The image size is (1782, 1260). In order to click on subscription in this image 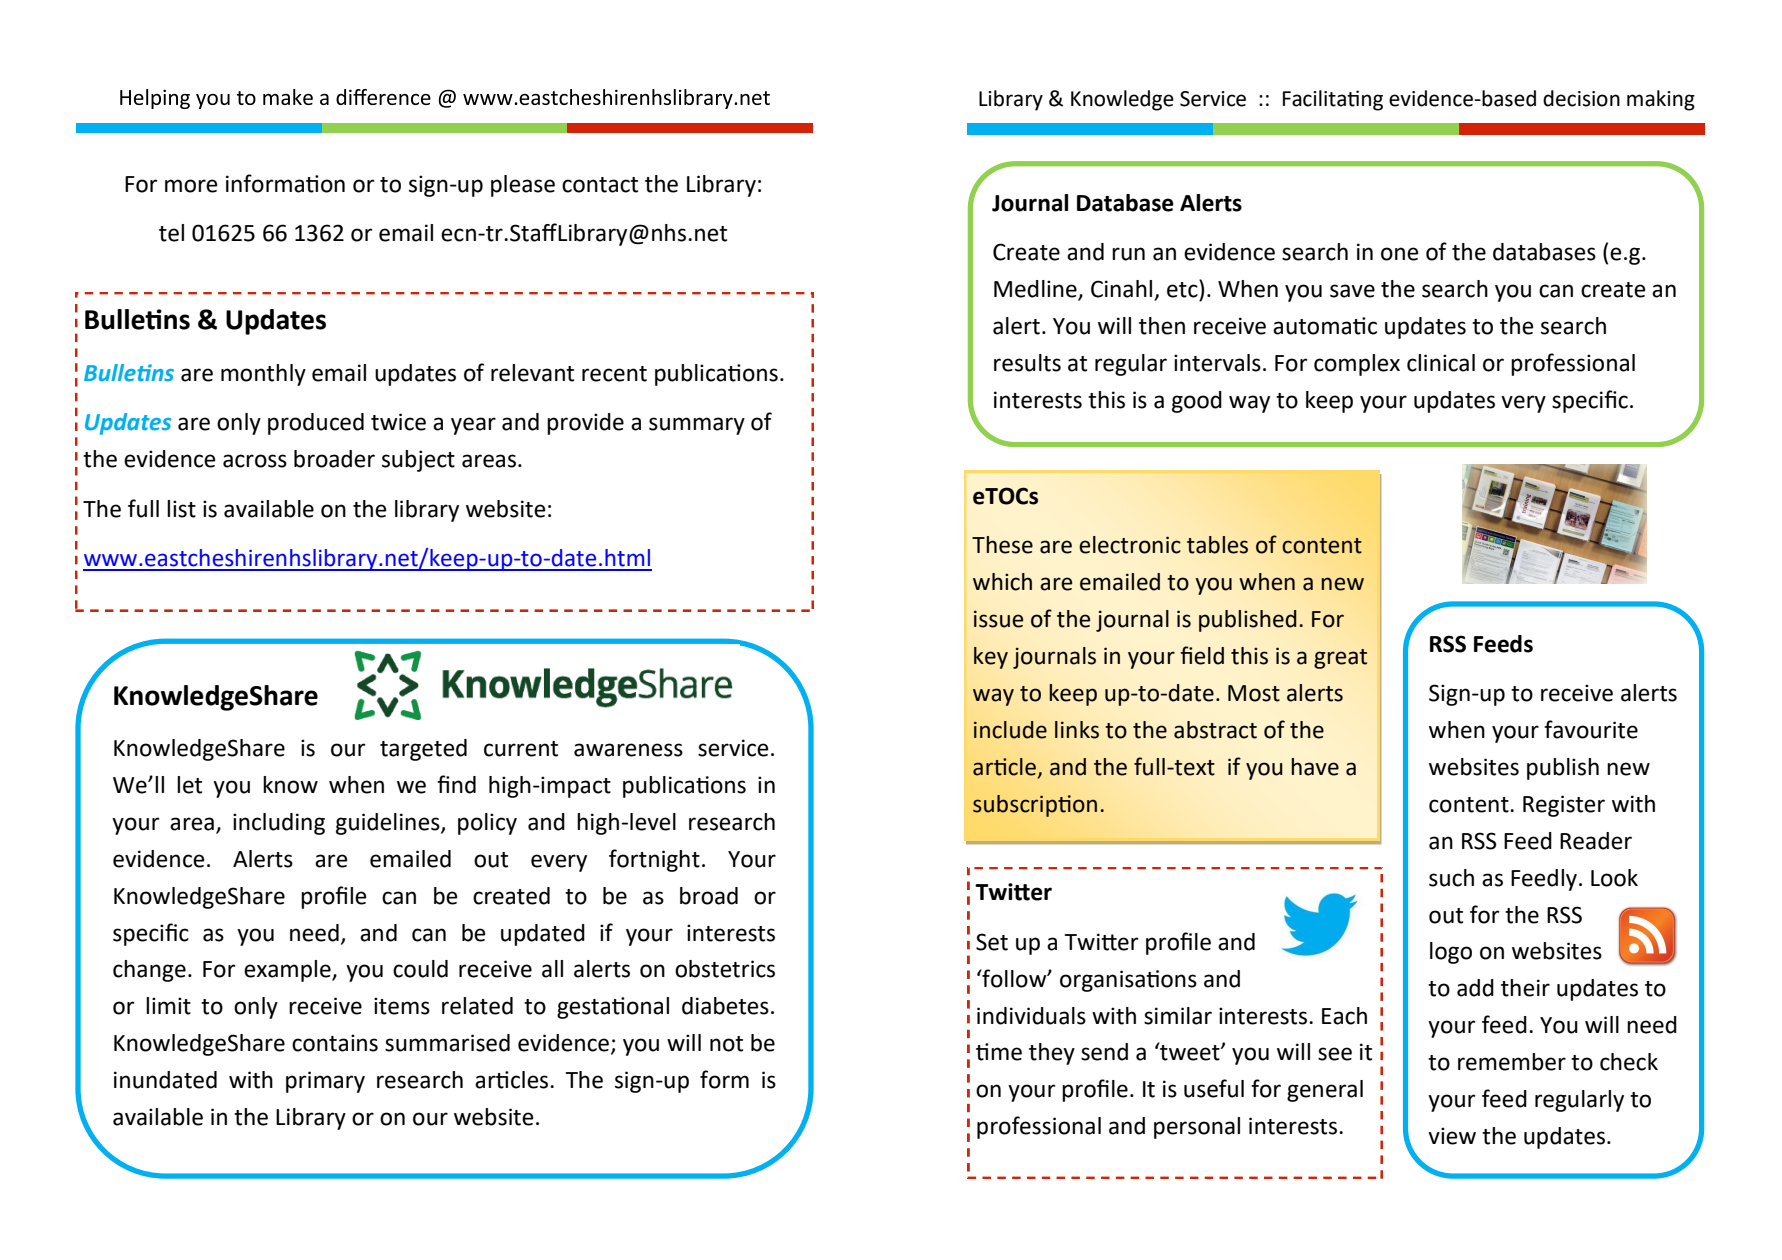, I will do `click(1035, 806)`.
